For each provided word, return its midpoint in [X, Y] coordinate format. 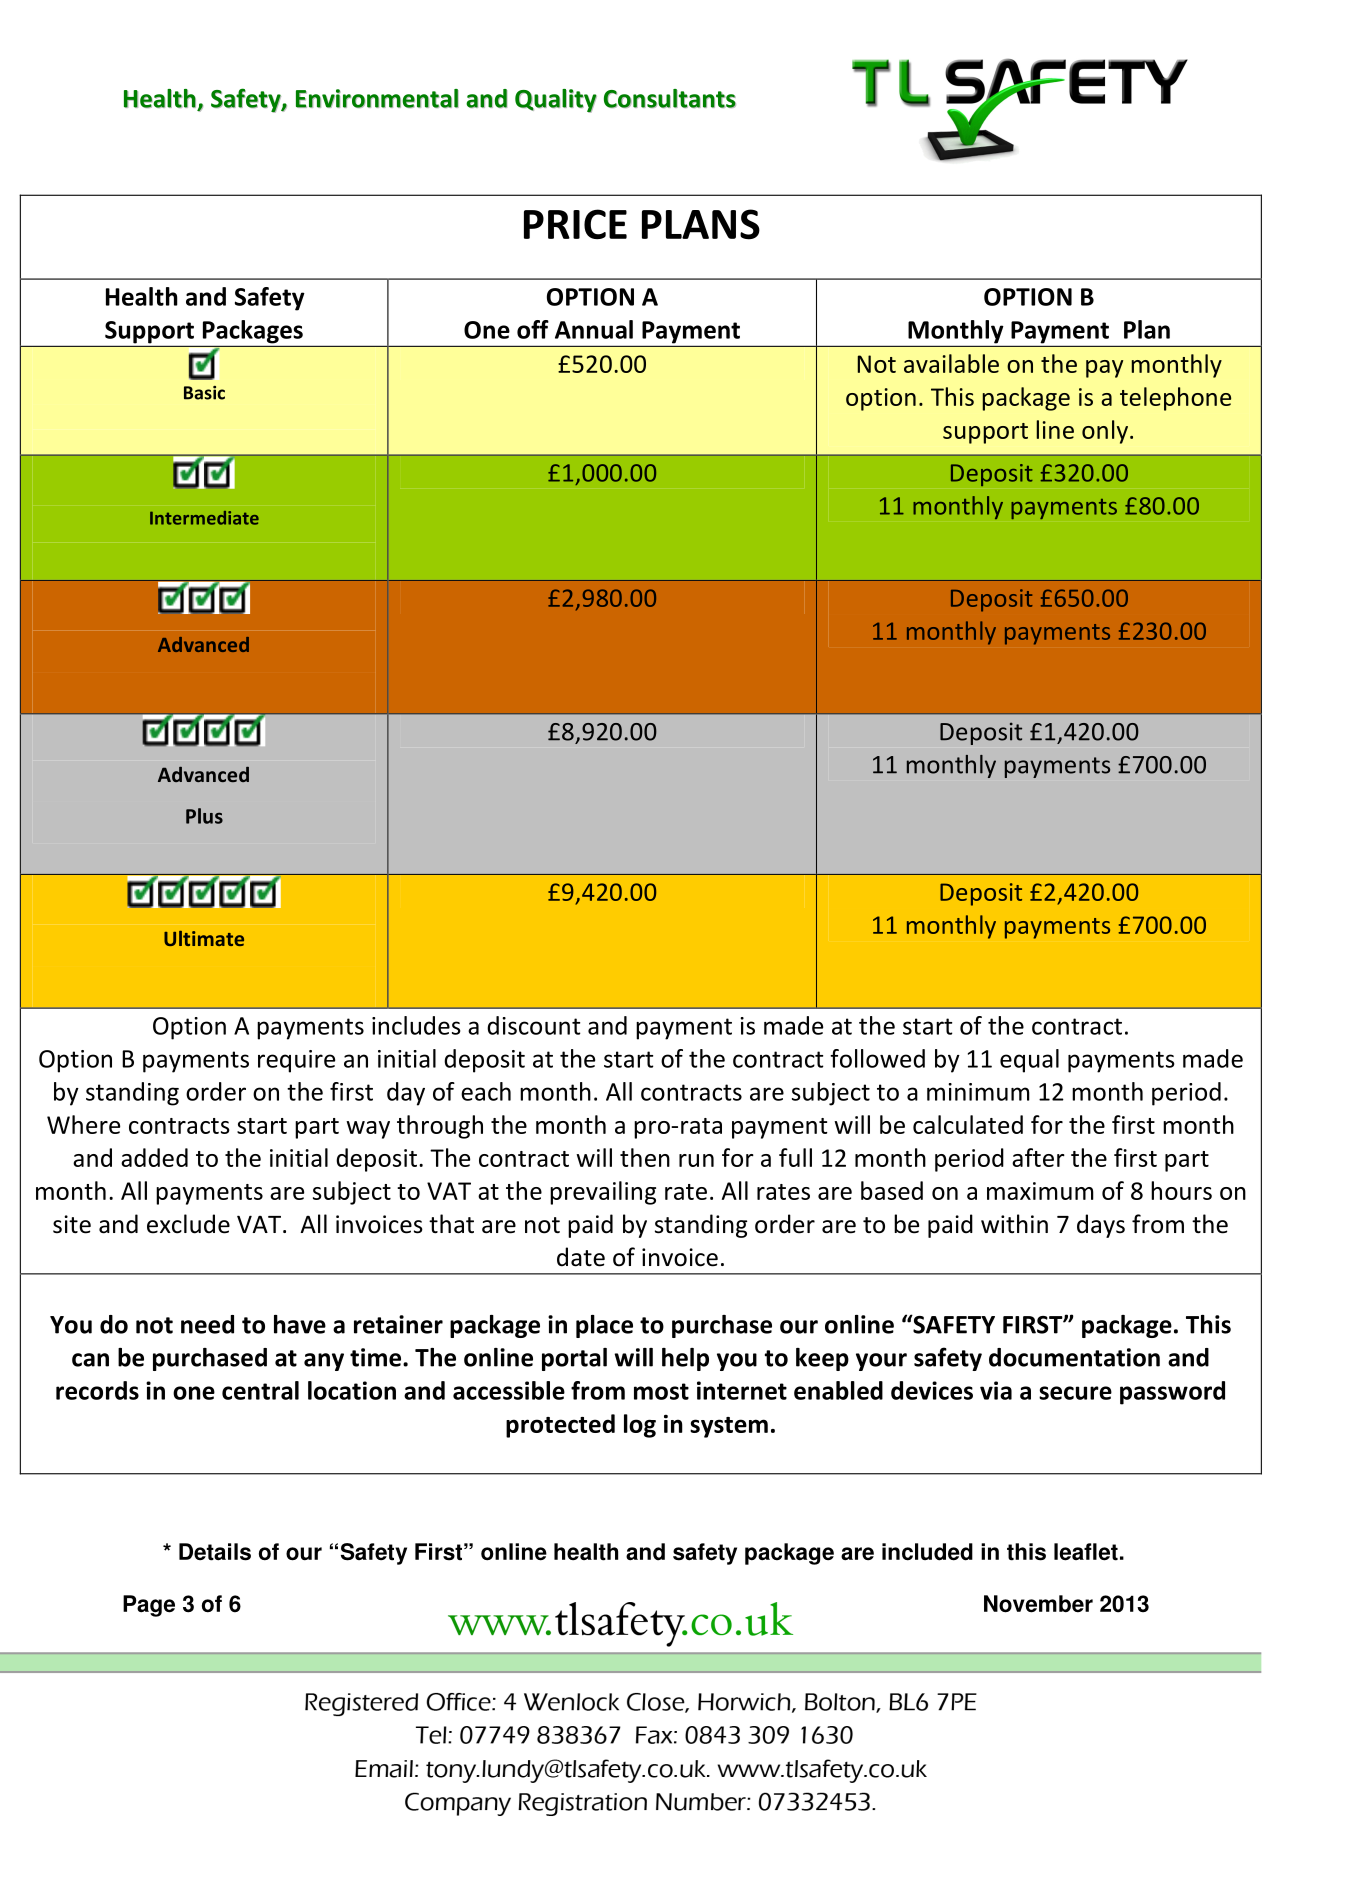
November [1038, 1604]
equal [1029, 1061]
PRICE [575, 224]
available [951, 363]
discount [533, 1025]
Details [215, 1552]
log [640, 1426]
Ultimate [204, 938]
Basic [204, 393]
